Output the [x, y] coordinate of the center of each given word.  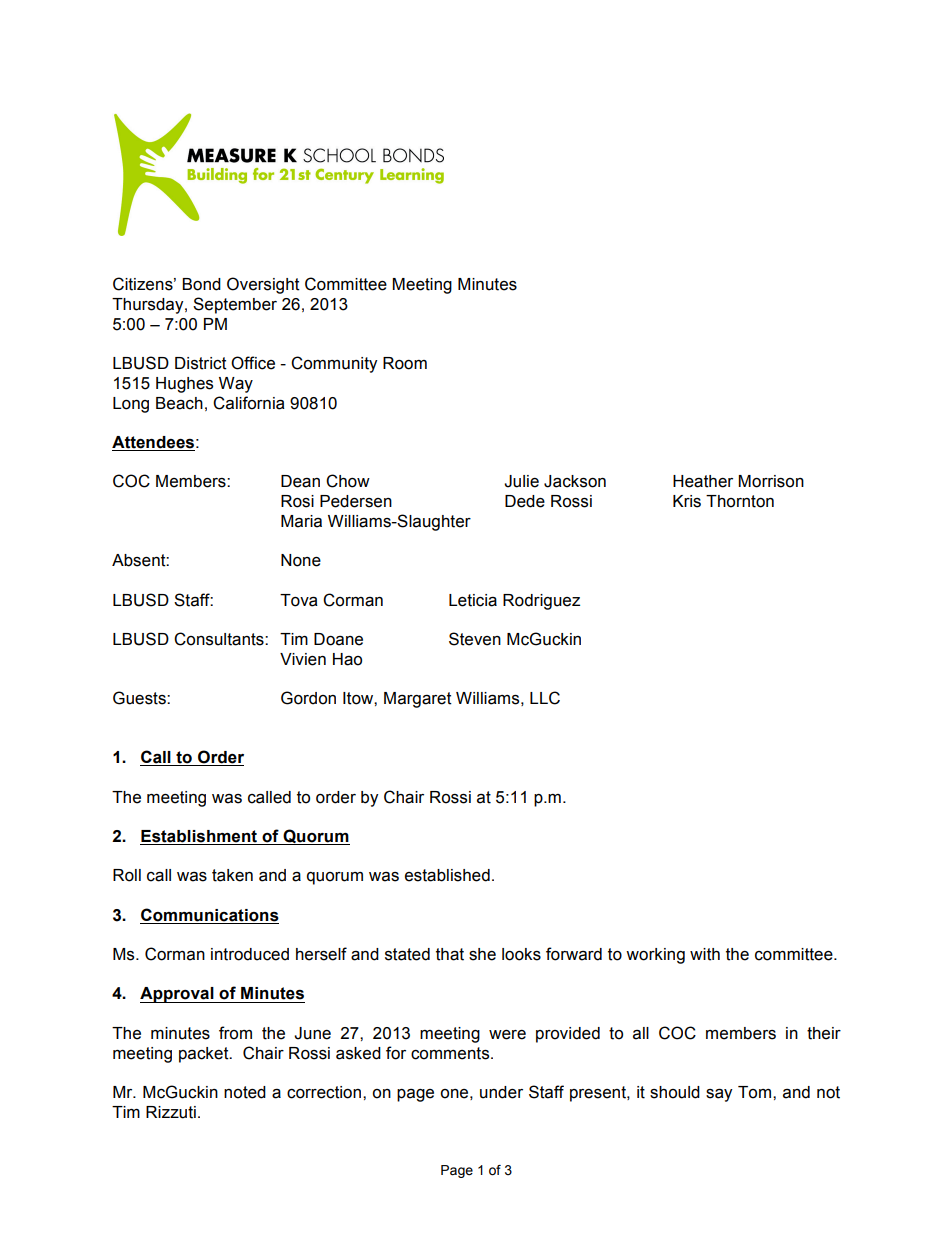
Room [405, 363]
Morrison [771, 481]
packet [205, 1055]
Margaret [418, 700]
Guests [140, 698]
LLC [545, 698]
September [235, 305]
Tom [756, 1092]
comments [451, 1053]
